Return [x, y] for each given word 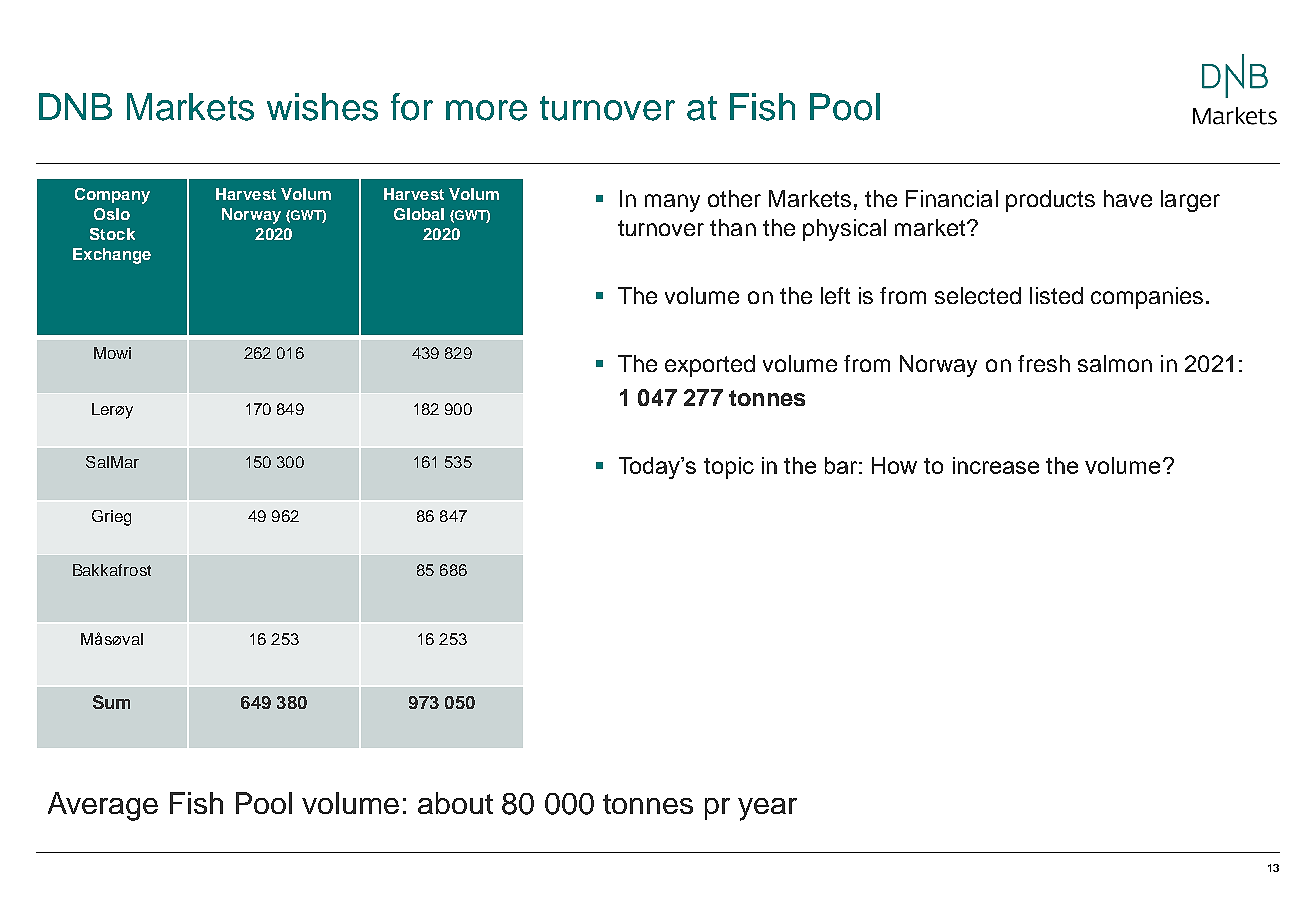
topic [729, 468]
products [1050, 201]
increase [996, 465]
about [455, 803]
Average [103, 806]
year [767, 809]
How [894, 465]
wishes [322, 107]
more [486, 110]
